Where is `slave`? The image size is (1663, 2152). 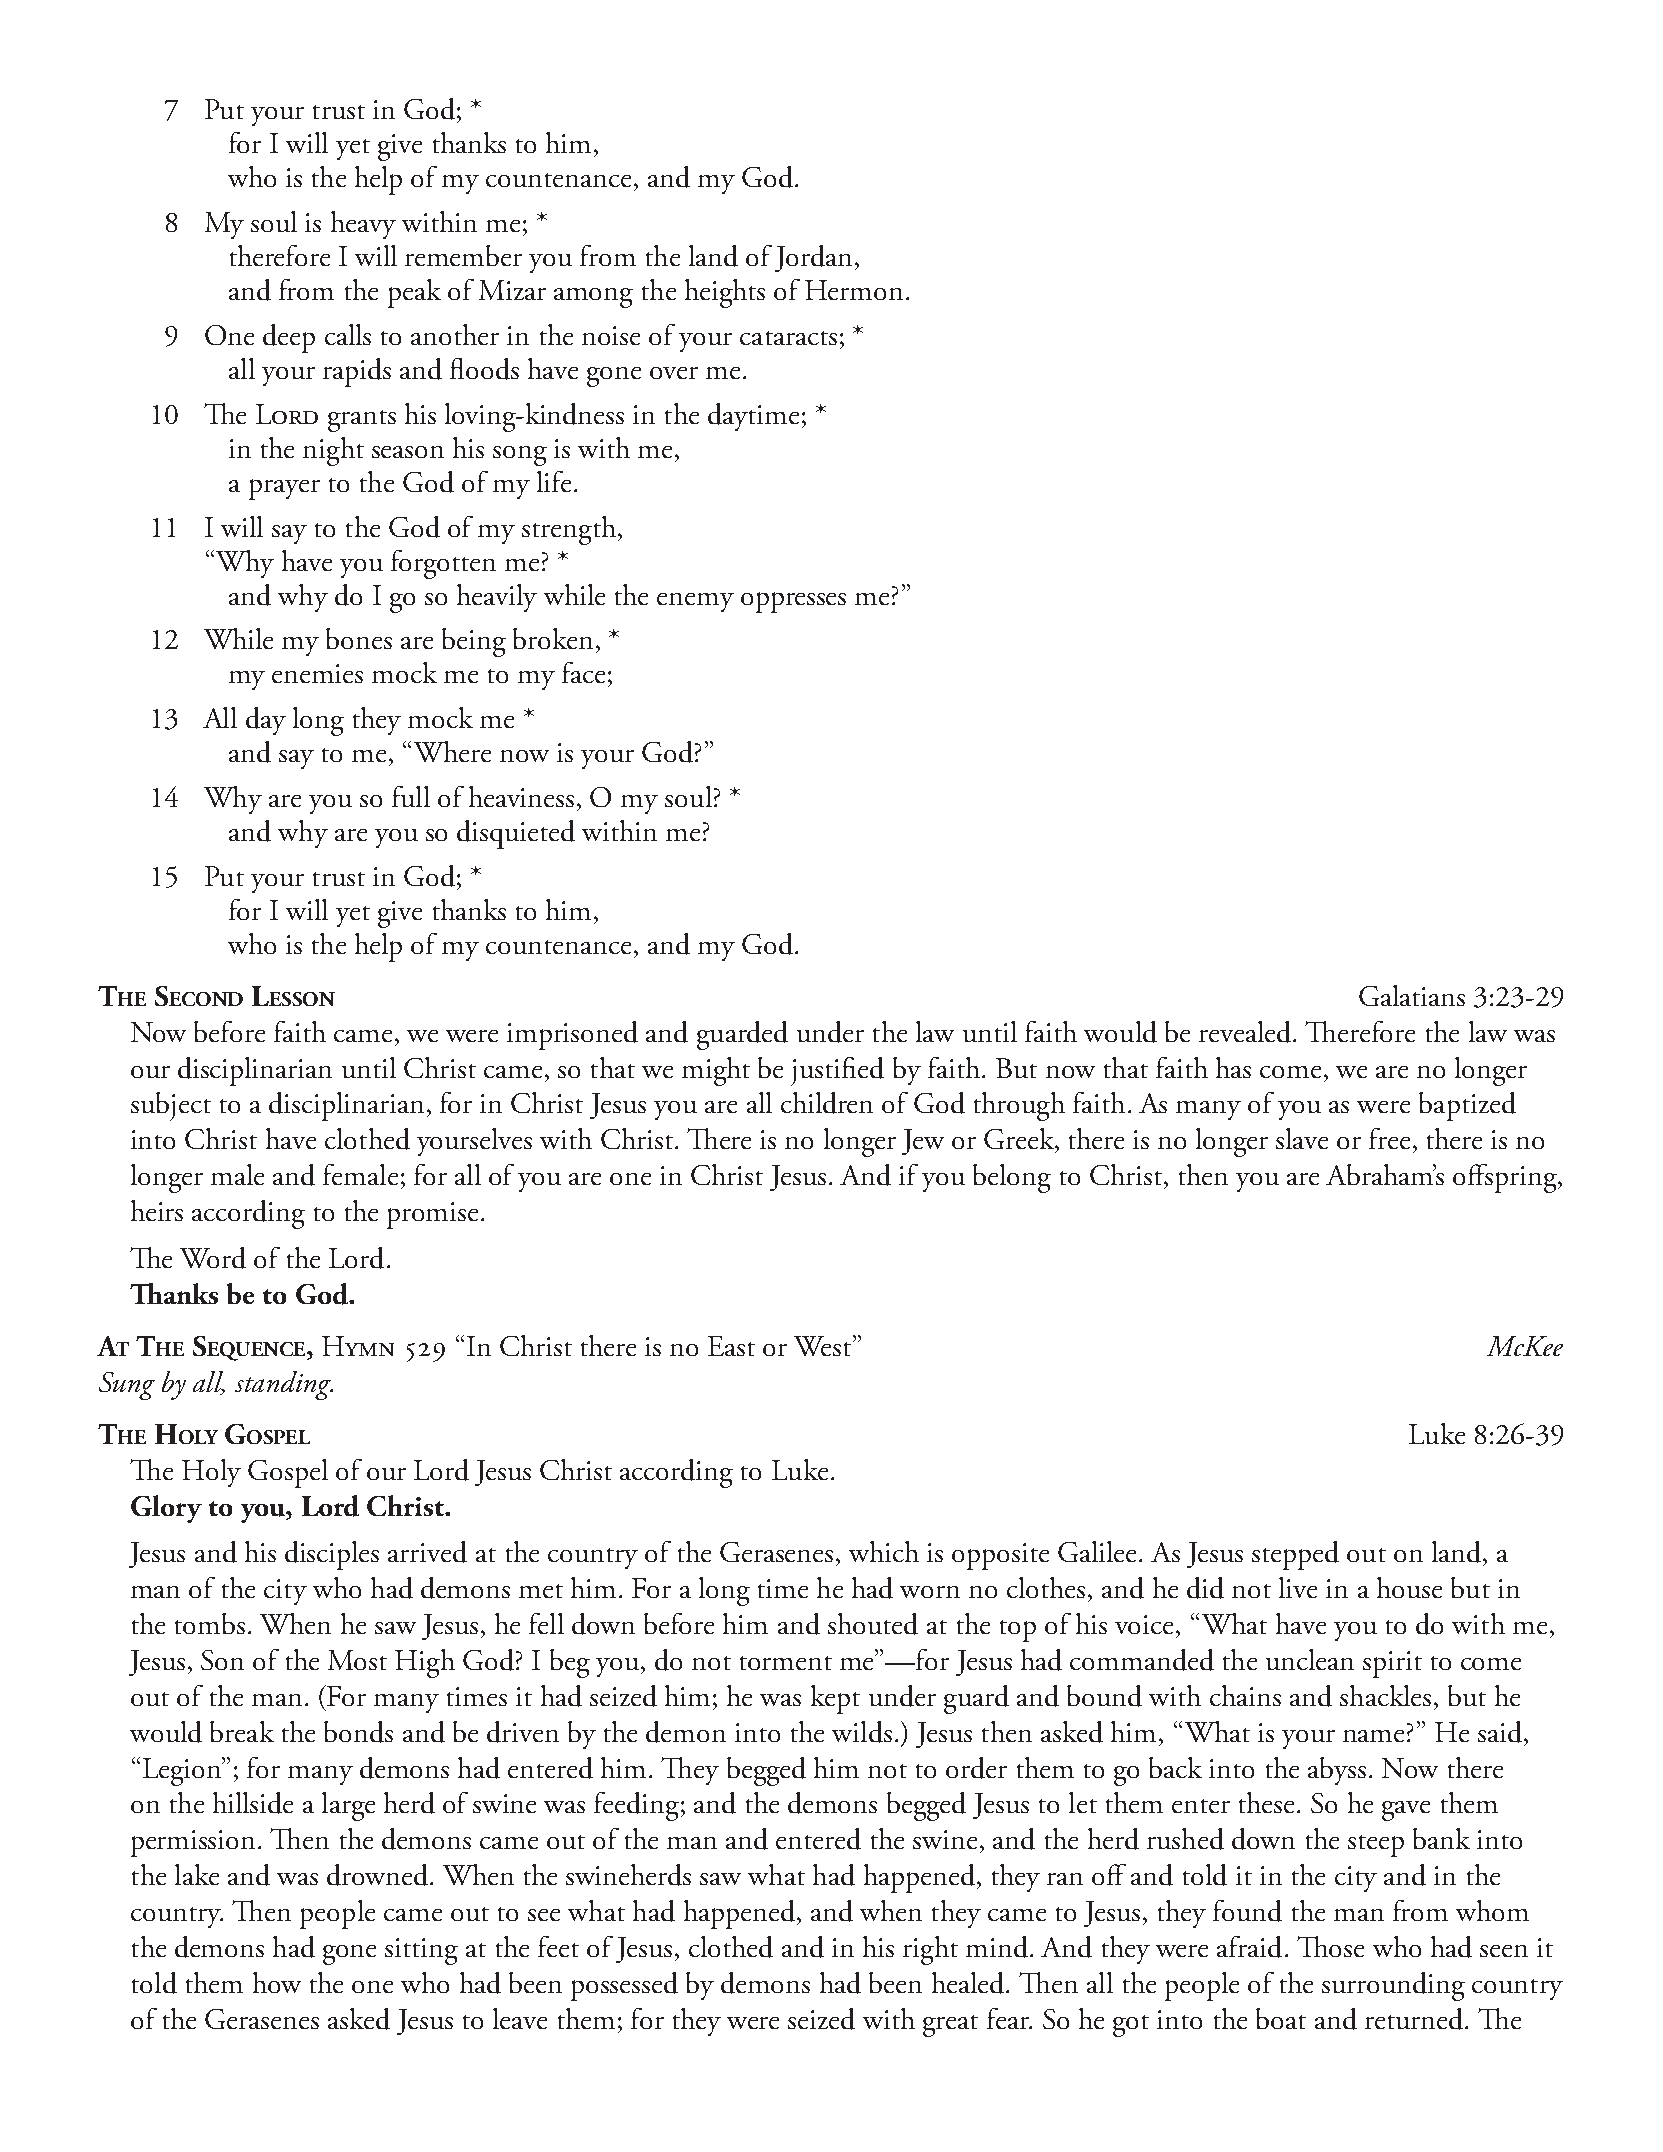 slave is located at coordinates (1302, 1138).
